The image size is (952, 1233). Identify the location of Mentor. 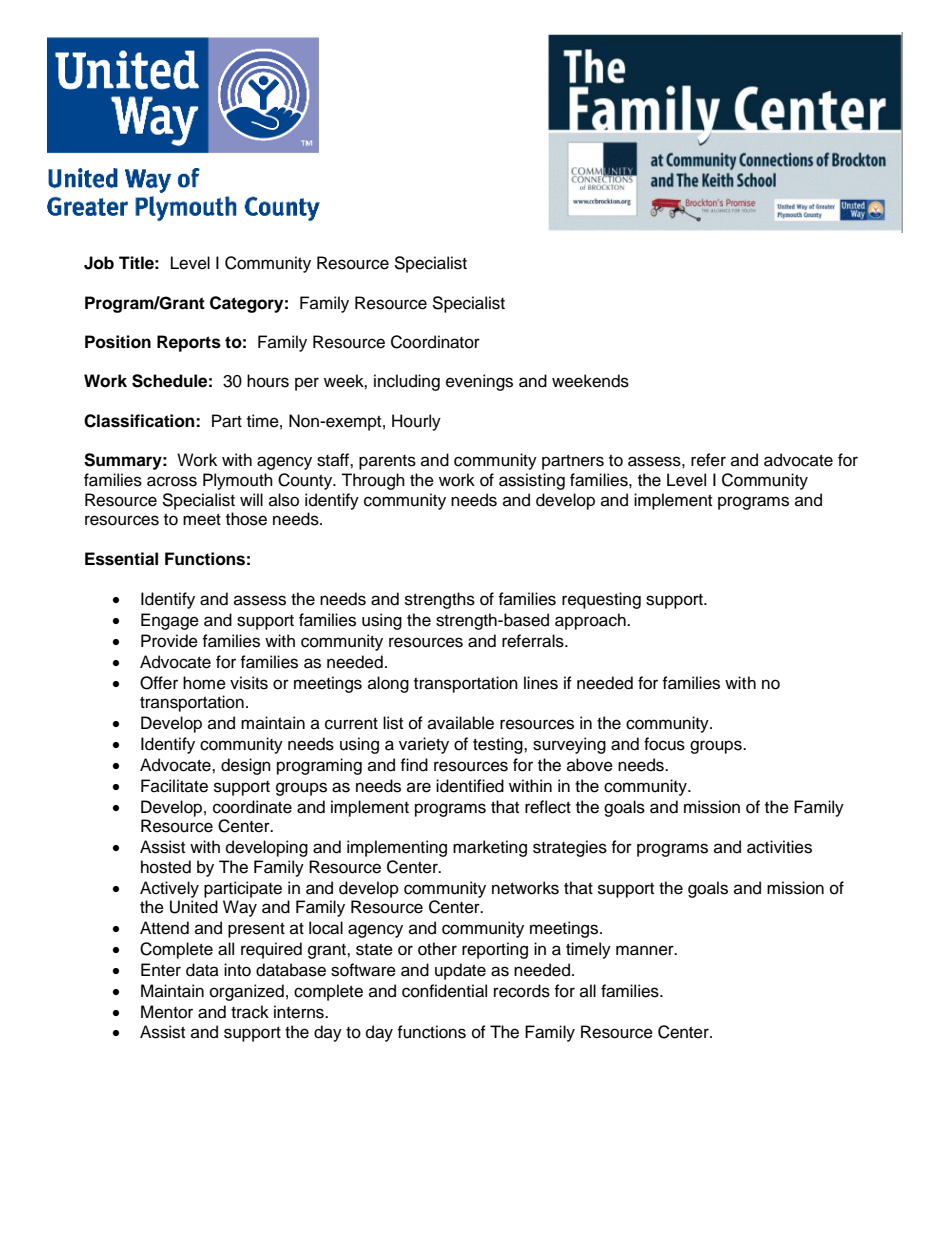
(167, 1012).
